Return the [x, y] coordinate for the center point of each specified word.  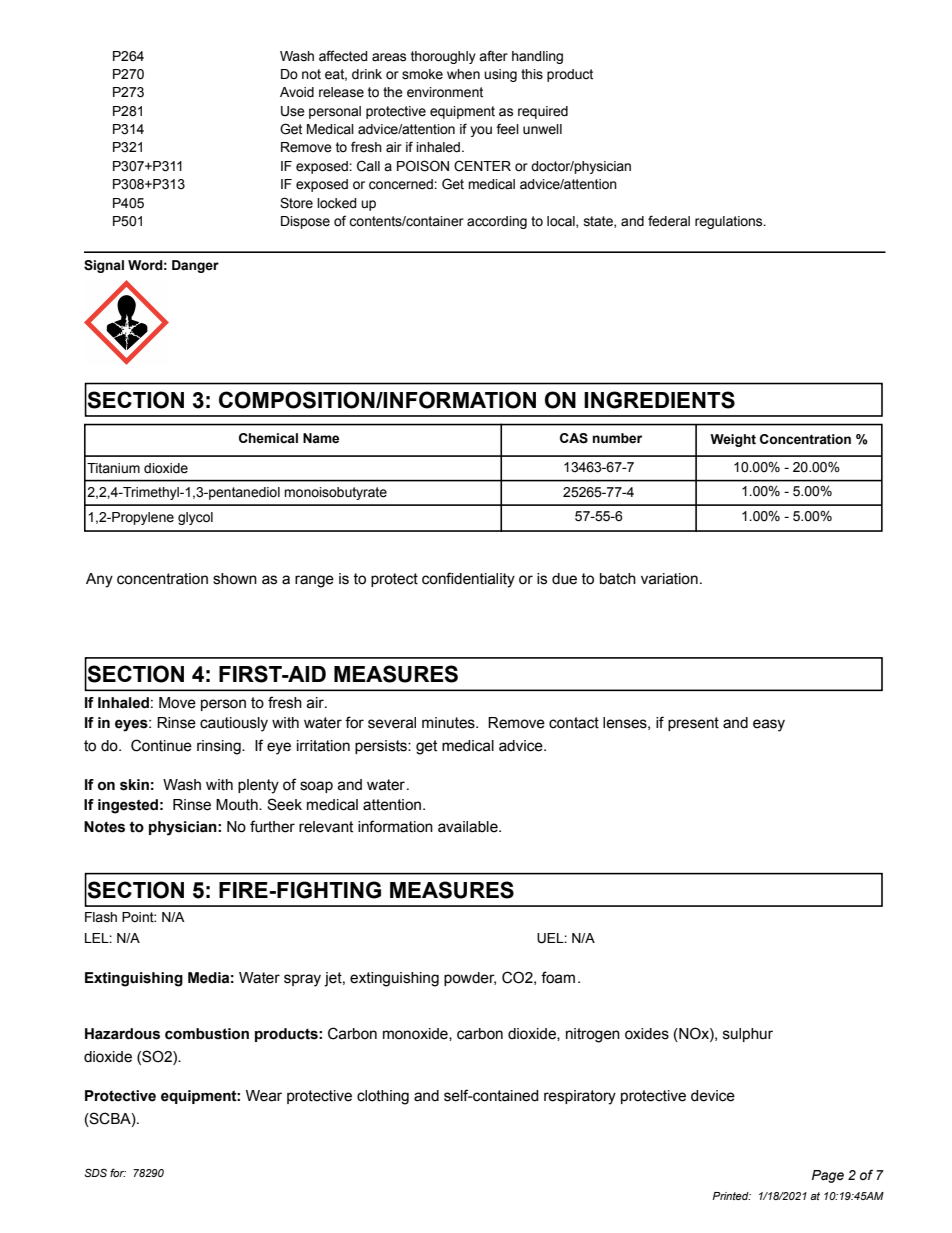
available [469, 827]
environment [445, 92]
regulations [730, 222]
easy [769, 725]
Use [293, 111]
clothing [383, 1097]
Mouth [238, 805]
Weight [733, 440]
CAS [574, 438]
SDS [95, 1172]
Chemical [268, 438]
